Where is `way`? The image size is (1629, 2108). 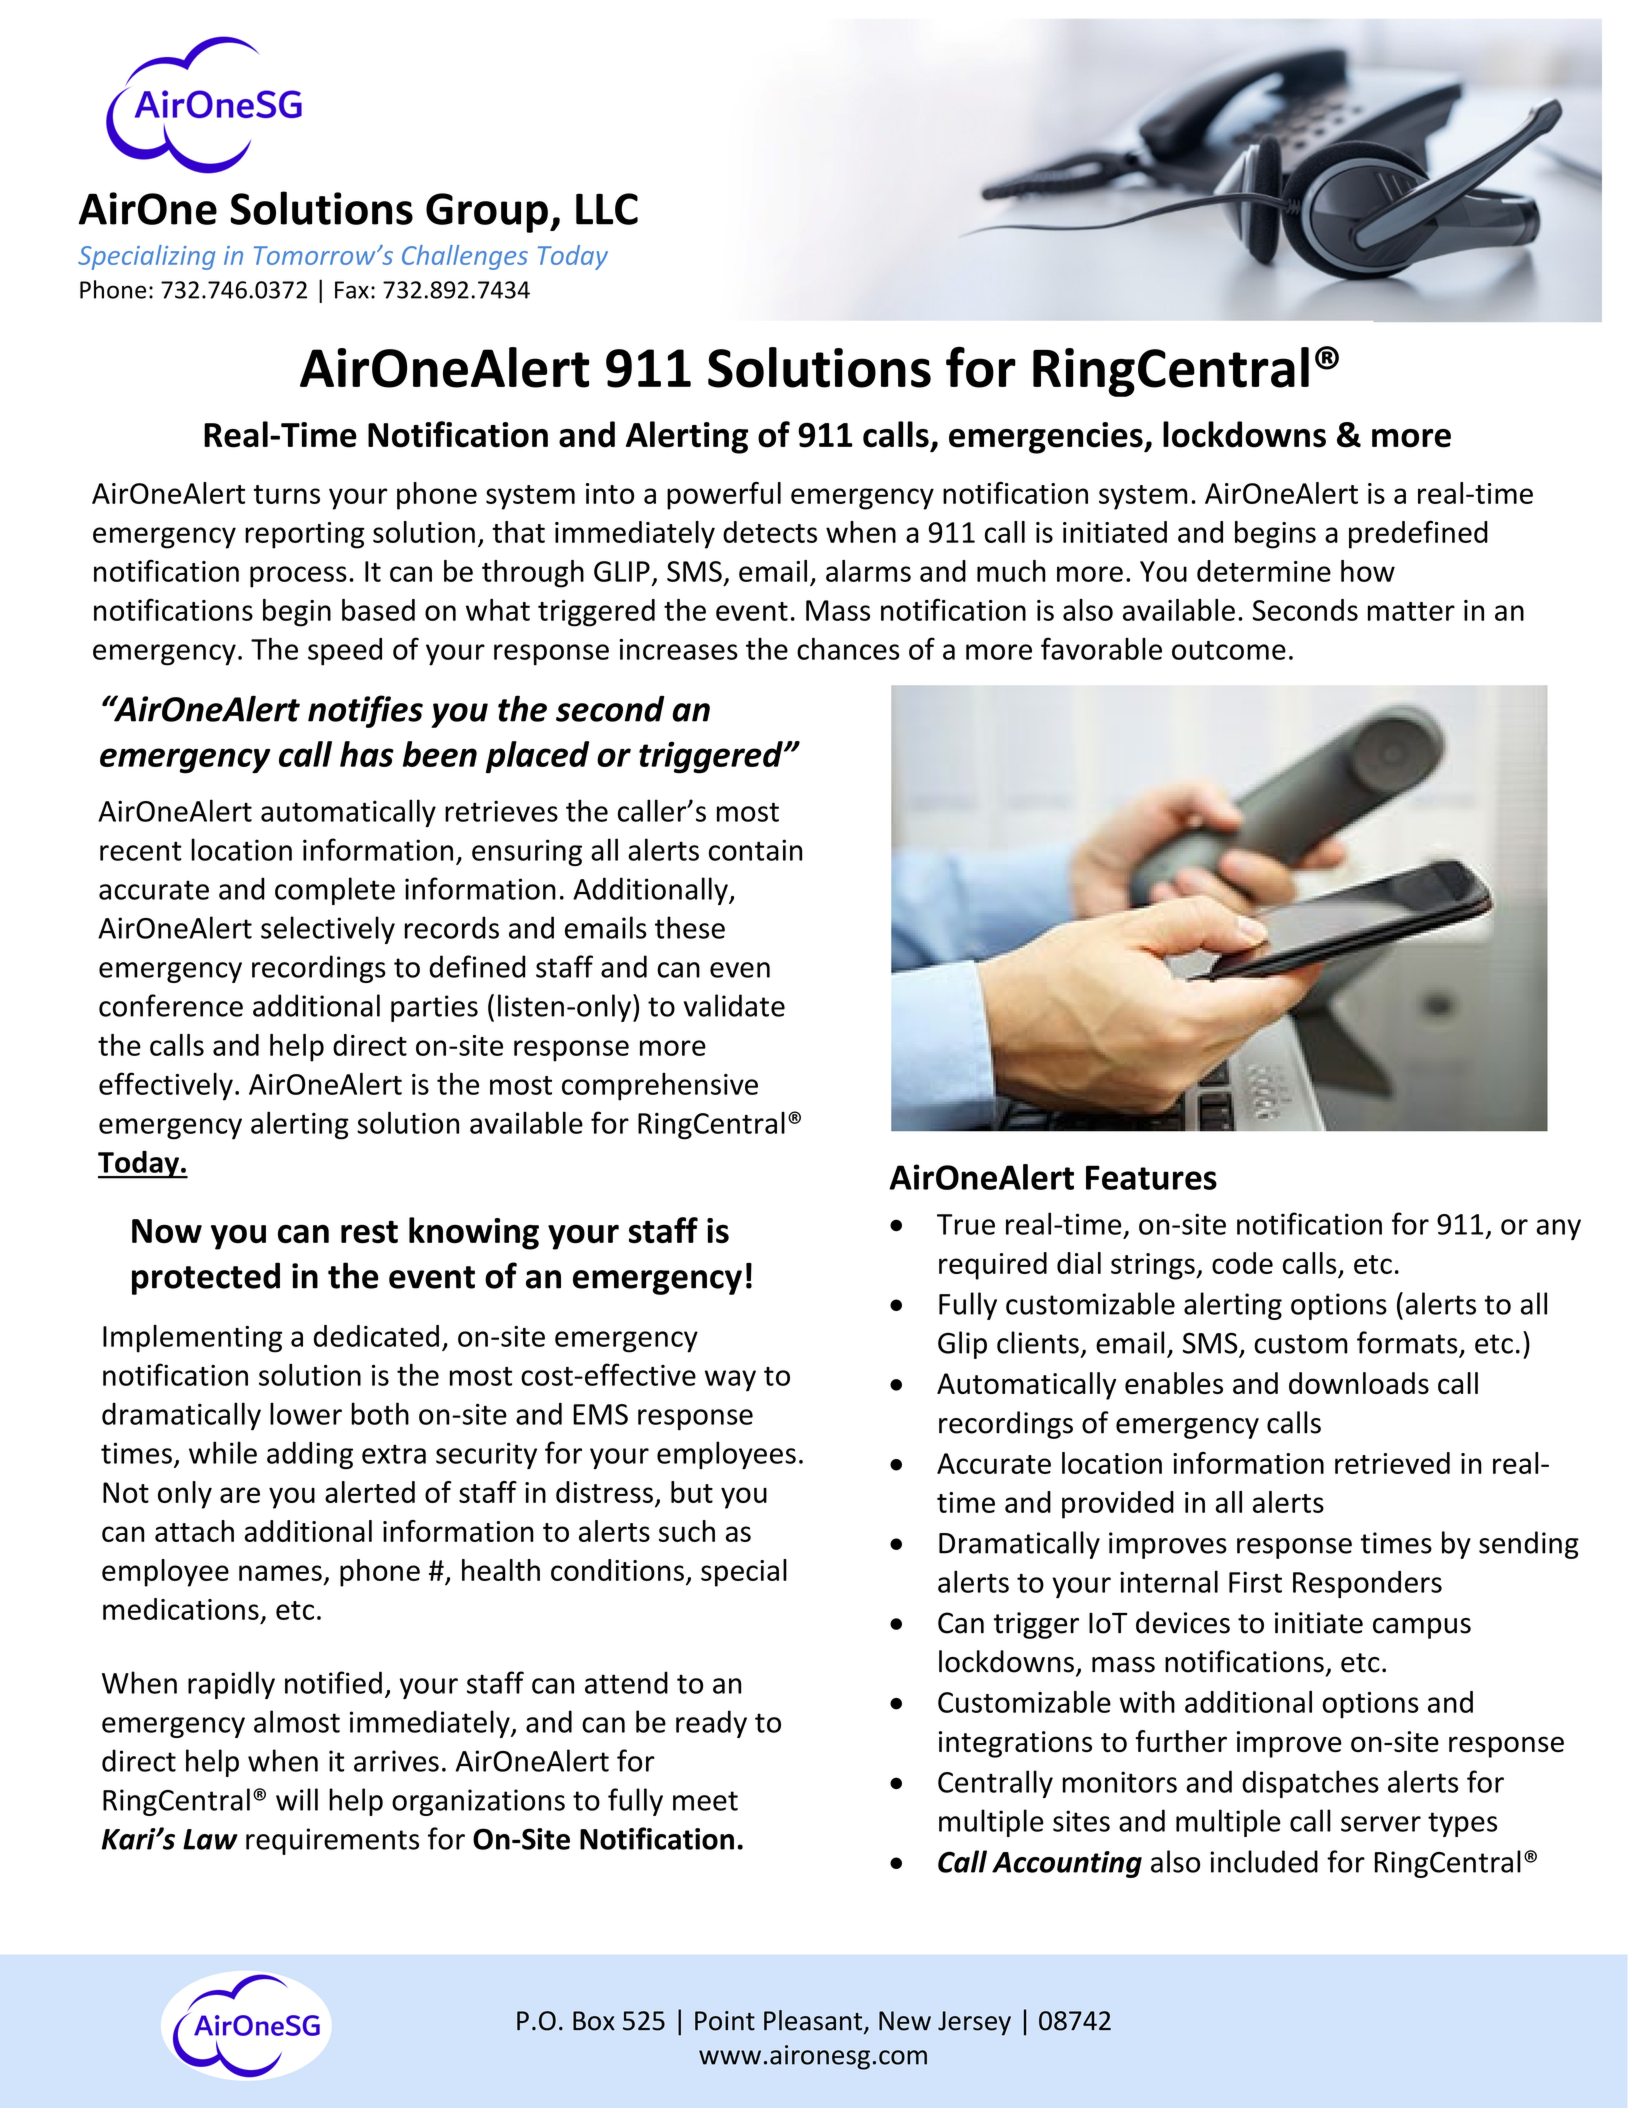
way is located at coordinates (730, 1381).
